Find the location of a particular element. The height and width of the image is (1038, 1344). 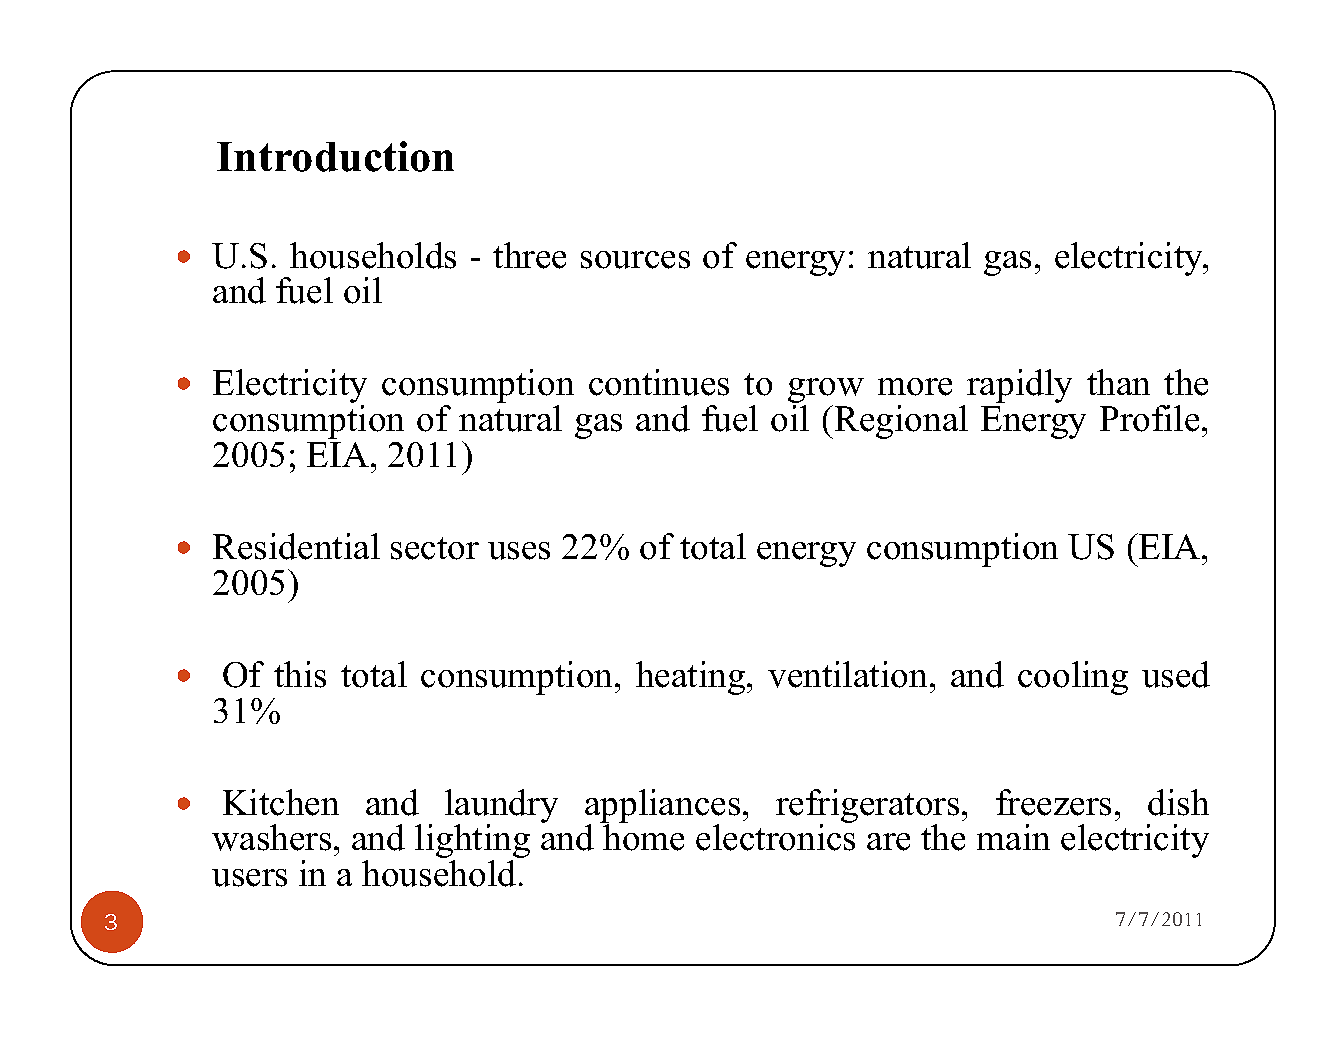

continues is located at coordinates (659, 382).
